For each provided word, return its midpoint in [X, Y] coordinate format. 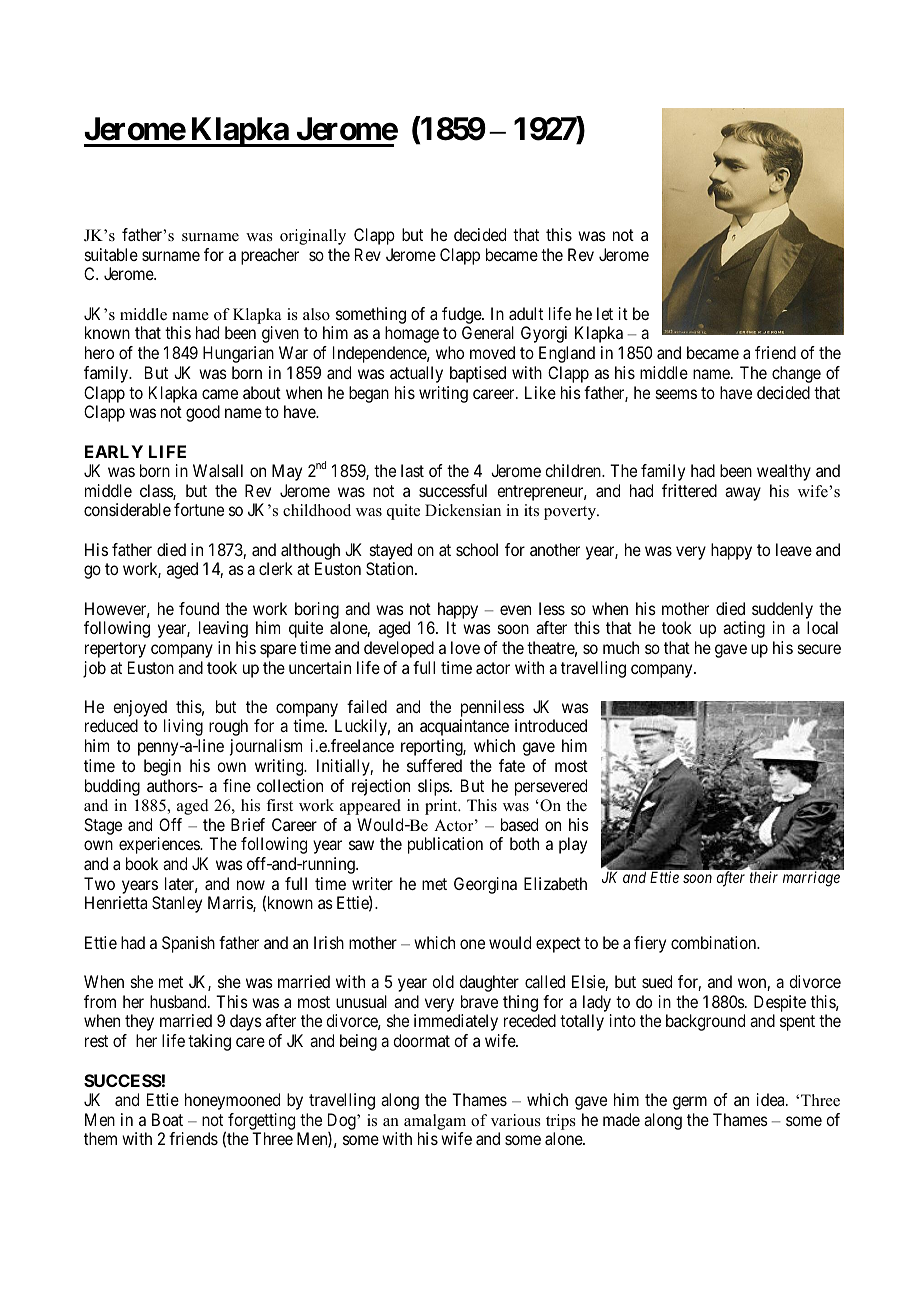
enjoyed [141, 710]
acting [744, 629]
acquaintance [464, 727]
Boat [167, 1119]
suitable [111, 254]
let [605, 313]
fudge [462, 317]
